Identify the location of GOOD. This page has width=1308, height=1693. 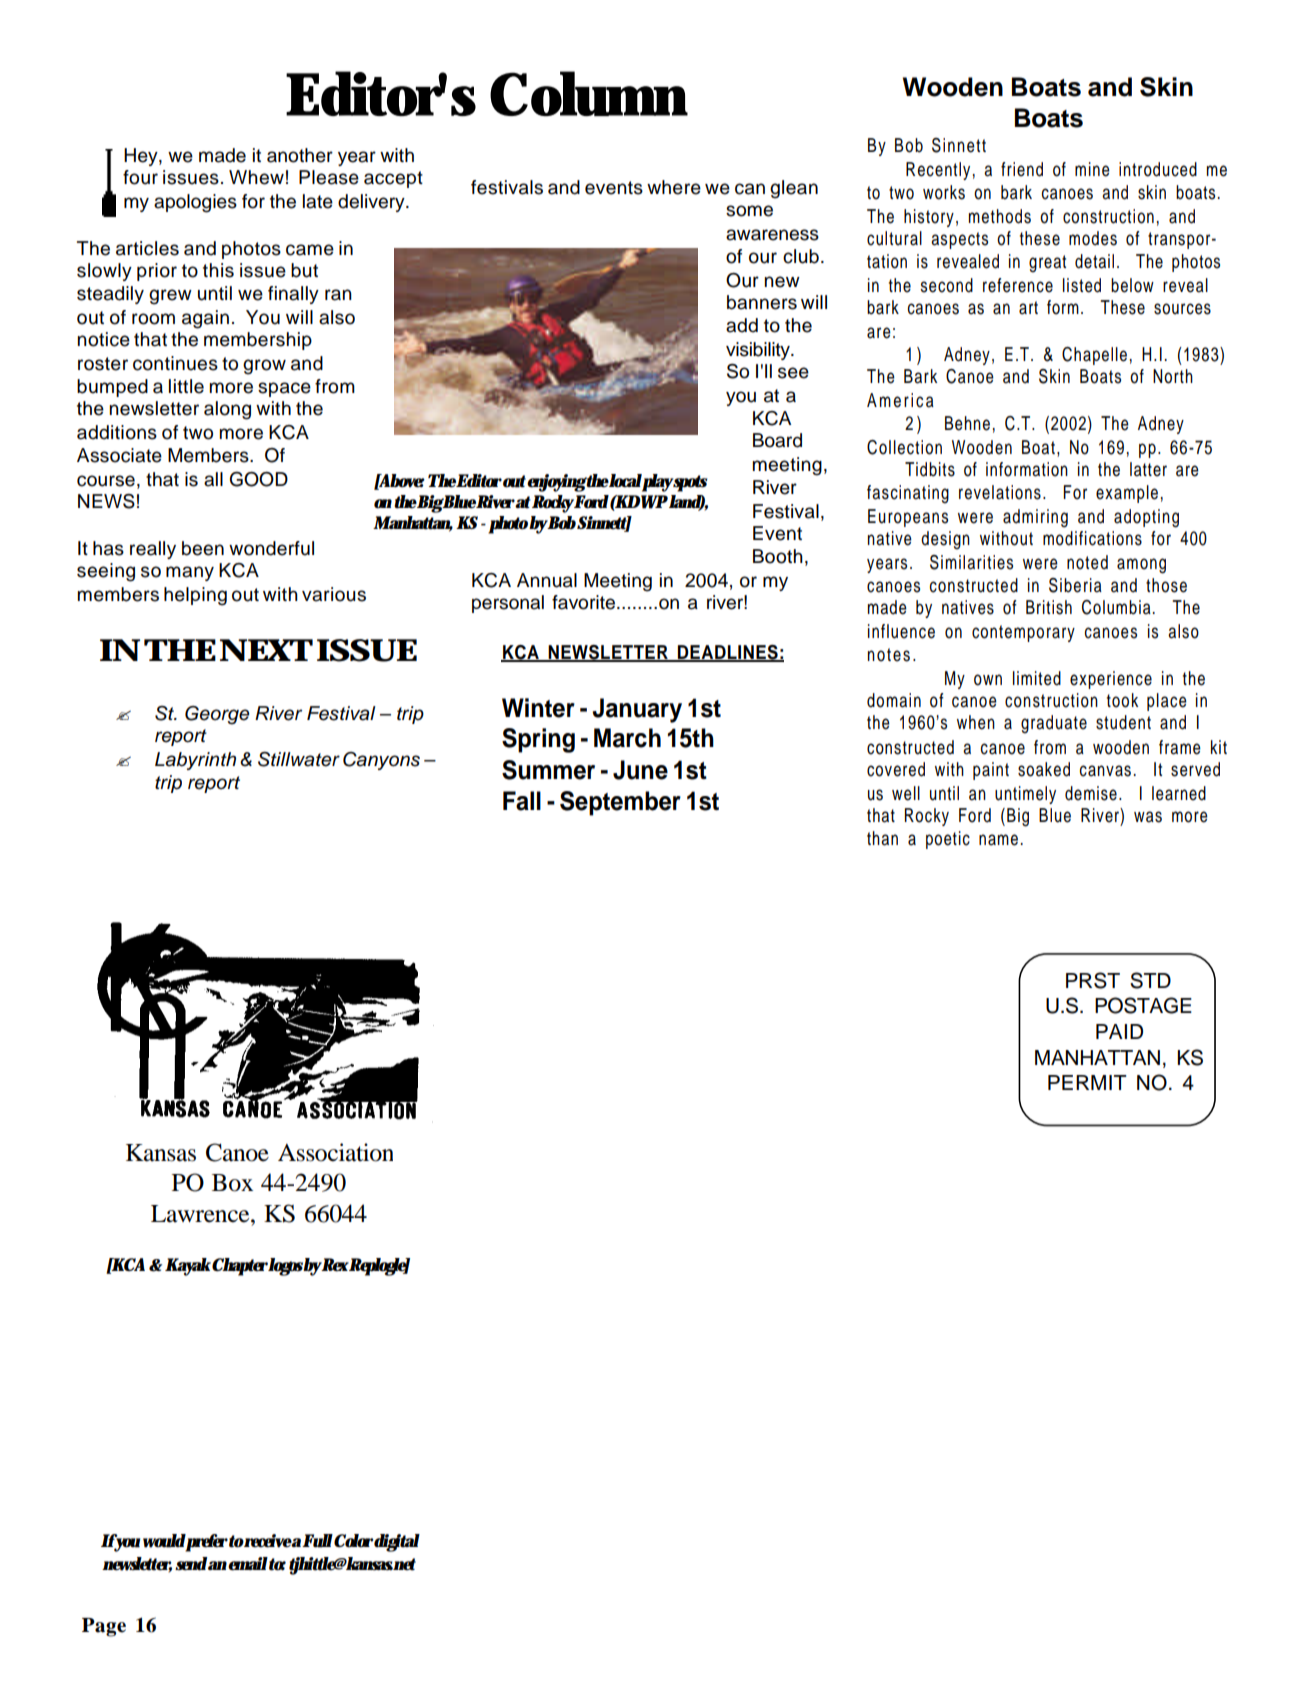
(259, 479).
